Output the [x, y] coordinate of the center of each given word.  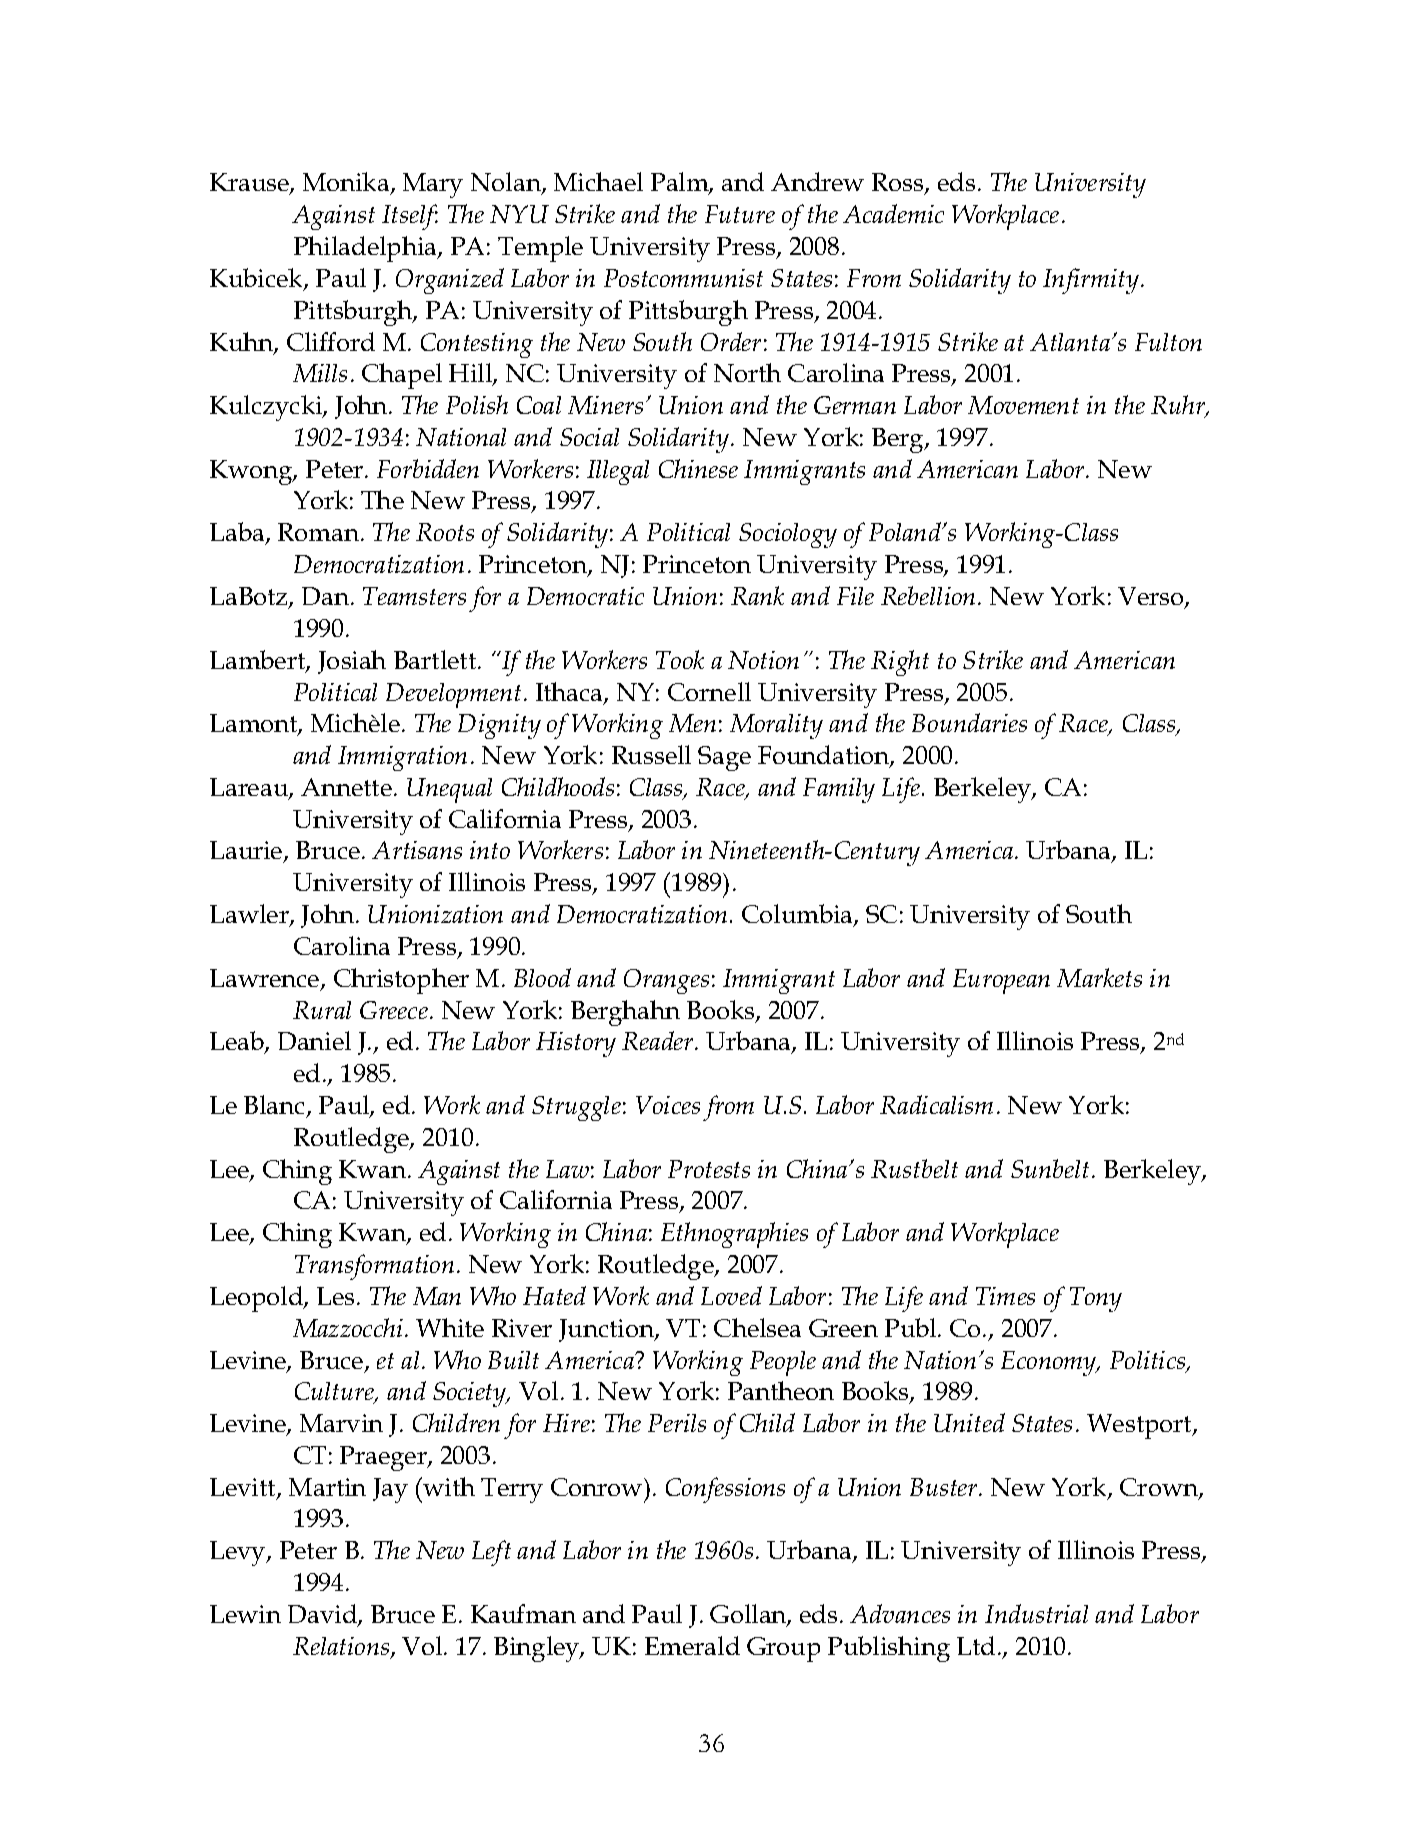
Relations [342, 1647]
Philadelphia [366, 249]
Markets [1099, 977]
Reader [659, 1040]
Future [740, 214]
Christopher [401, 981]
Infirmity [1091, 281]
